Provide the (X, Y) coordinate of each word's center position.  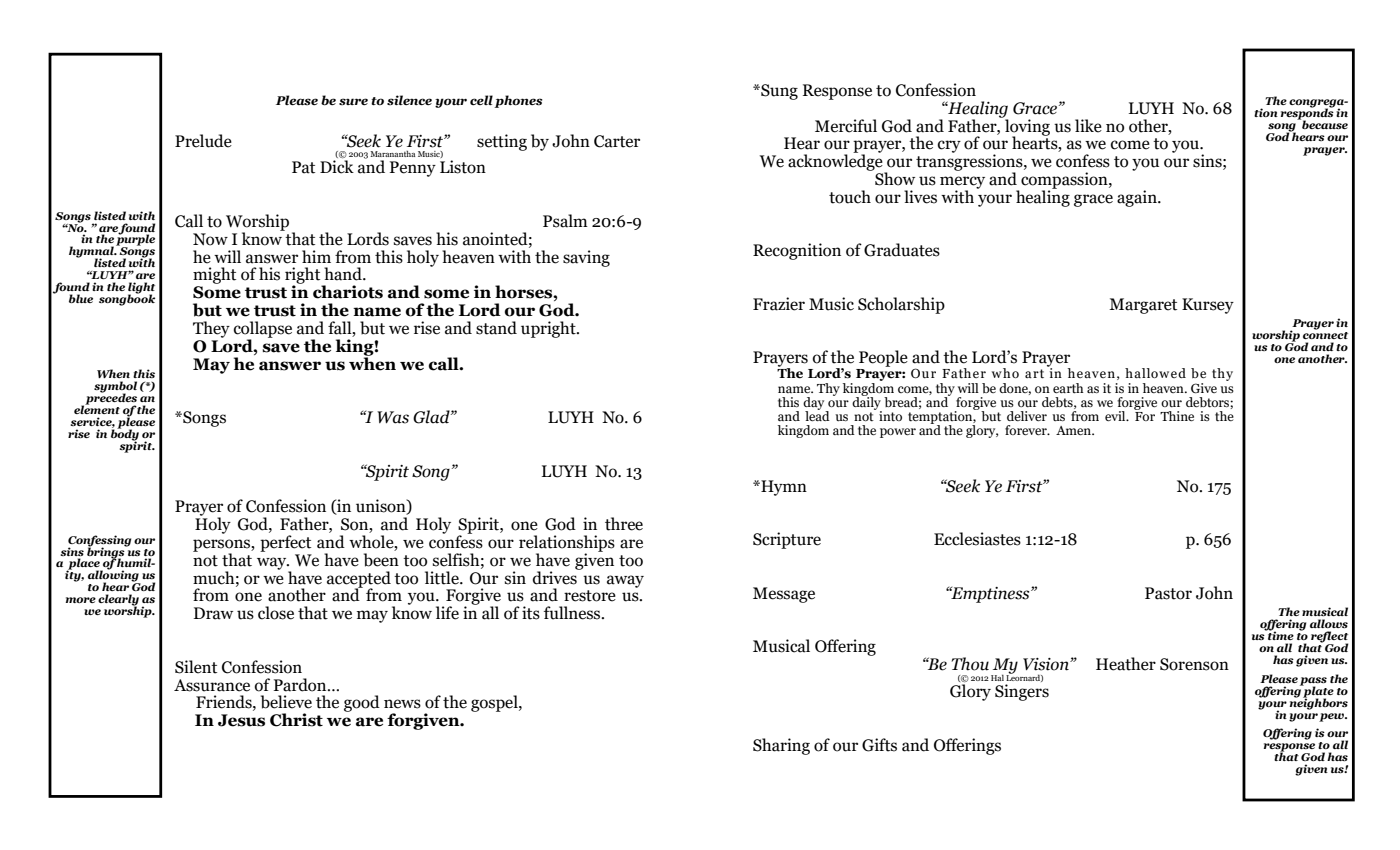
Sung (778, 92)
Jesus (241, 720)
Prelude (203, 141)
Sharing (781, 746)
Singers (1022, 692)
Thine (1177, 416)
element (97, 408)
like (1088, 126)
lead (817, 414)
